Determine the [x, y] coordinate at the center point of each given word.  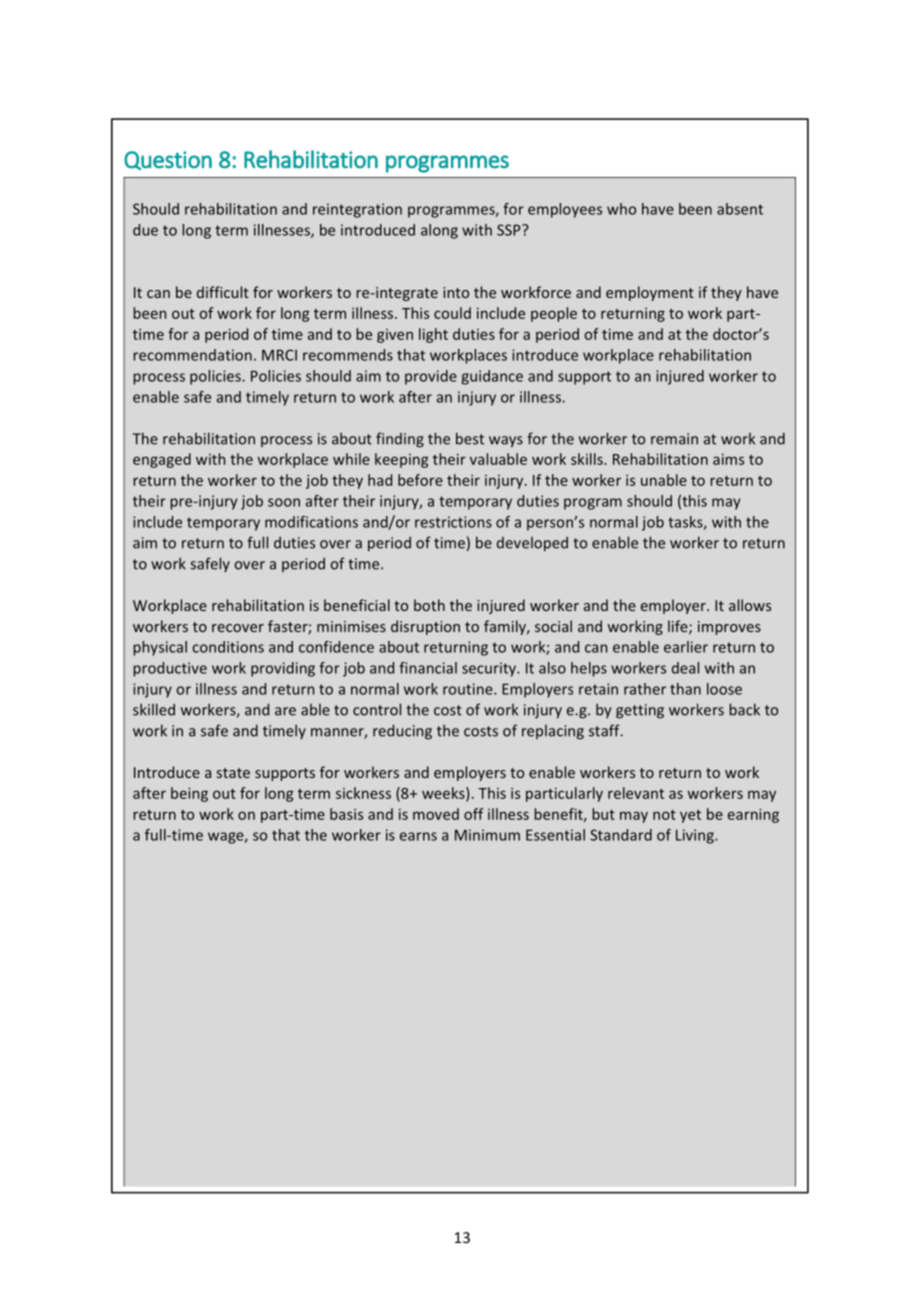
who [621, 209]
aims [728, 459]
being [189, 794]
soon [284, 502]
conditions [228, 647]
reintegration [357, 210]
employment [650, 293]
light [433, 335]
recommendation [192, 355]
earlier [686, 647]
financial [428, 668]
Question [168, 160]
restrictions [453, 522]
